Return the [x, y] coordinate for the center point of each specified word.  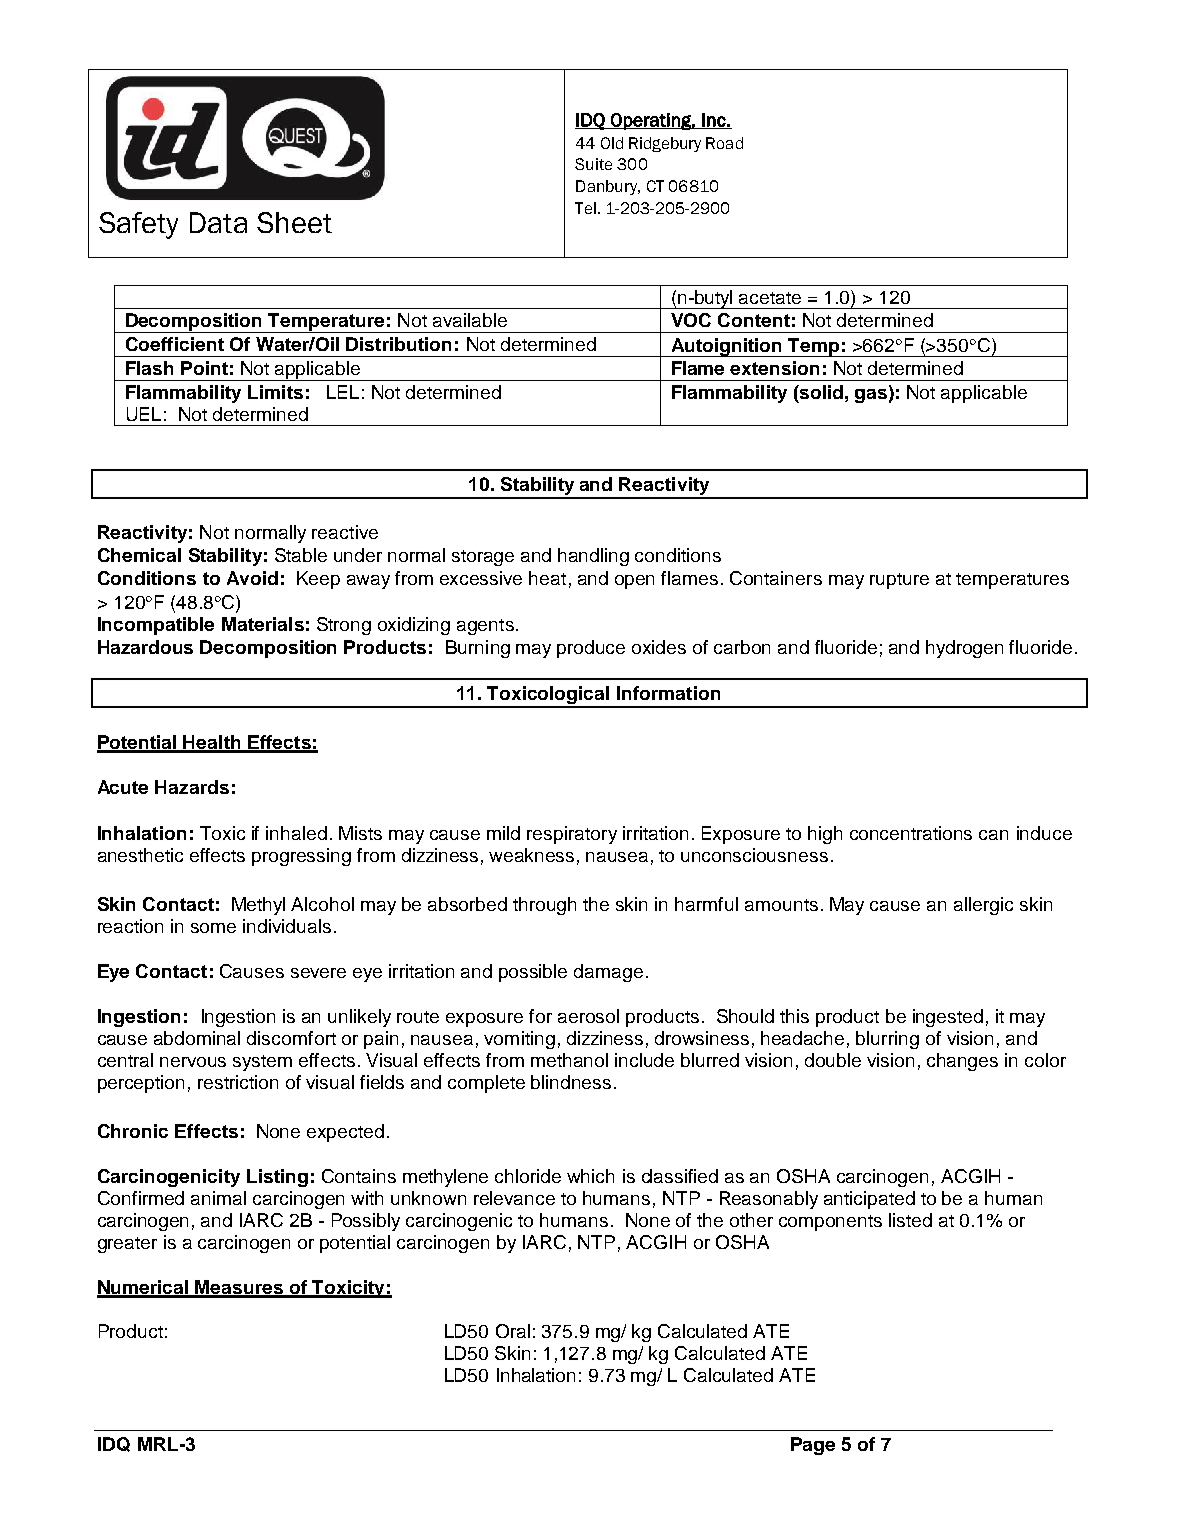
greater [127, 1245]
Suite [593, 164]
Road [724, 143]
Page [813, 1446]
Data [218, 222]
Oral [513, 1331]
